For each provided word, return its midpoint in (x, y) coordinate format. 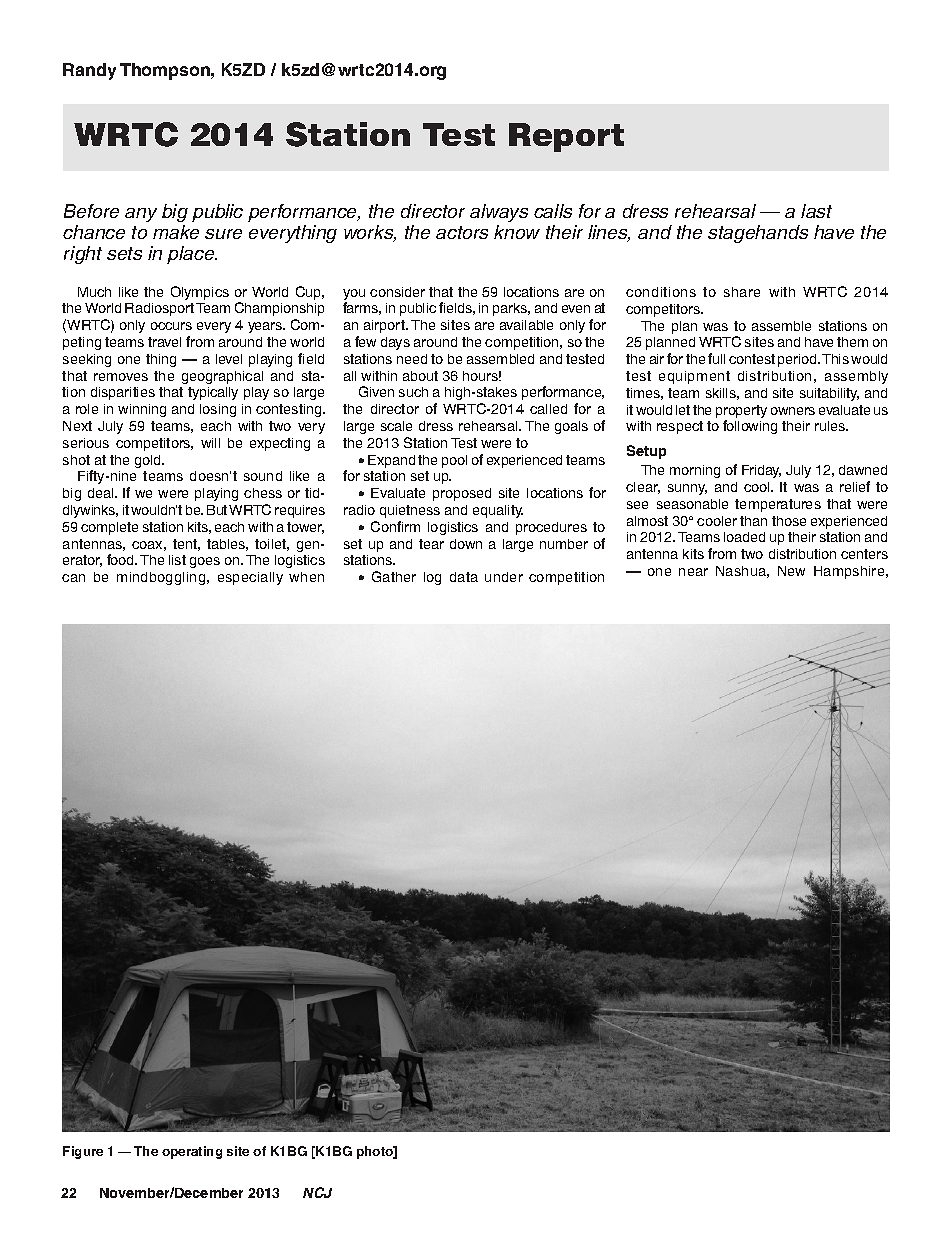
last (816, 211)
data (464, 577)
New (791, 571)
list (177, 560)
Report (566, 137)
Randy (89, 71)
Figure (83, 1152)
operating (192, 1152)
